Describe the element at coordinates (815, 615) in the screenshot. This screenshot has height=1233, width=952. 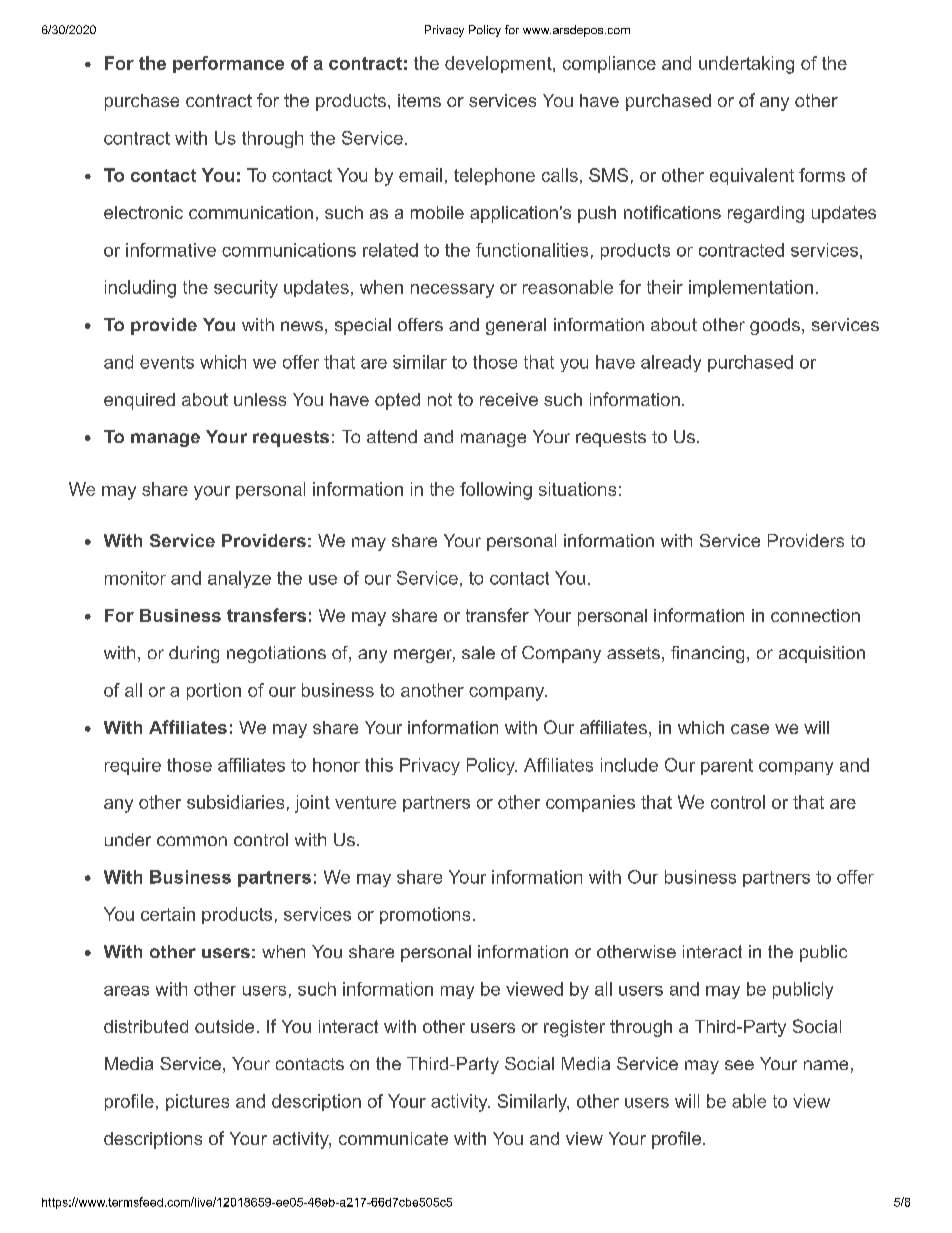
I see `connection` at that location.
